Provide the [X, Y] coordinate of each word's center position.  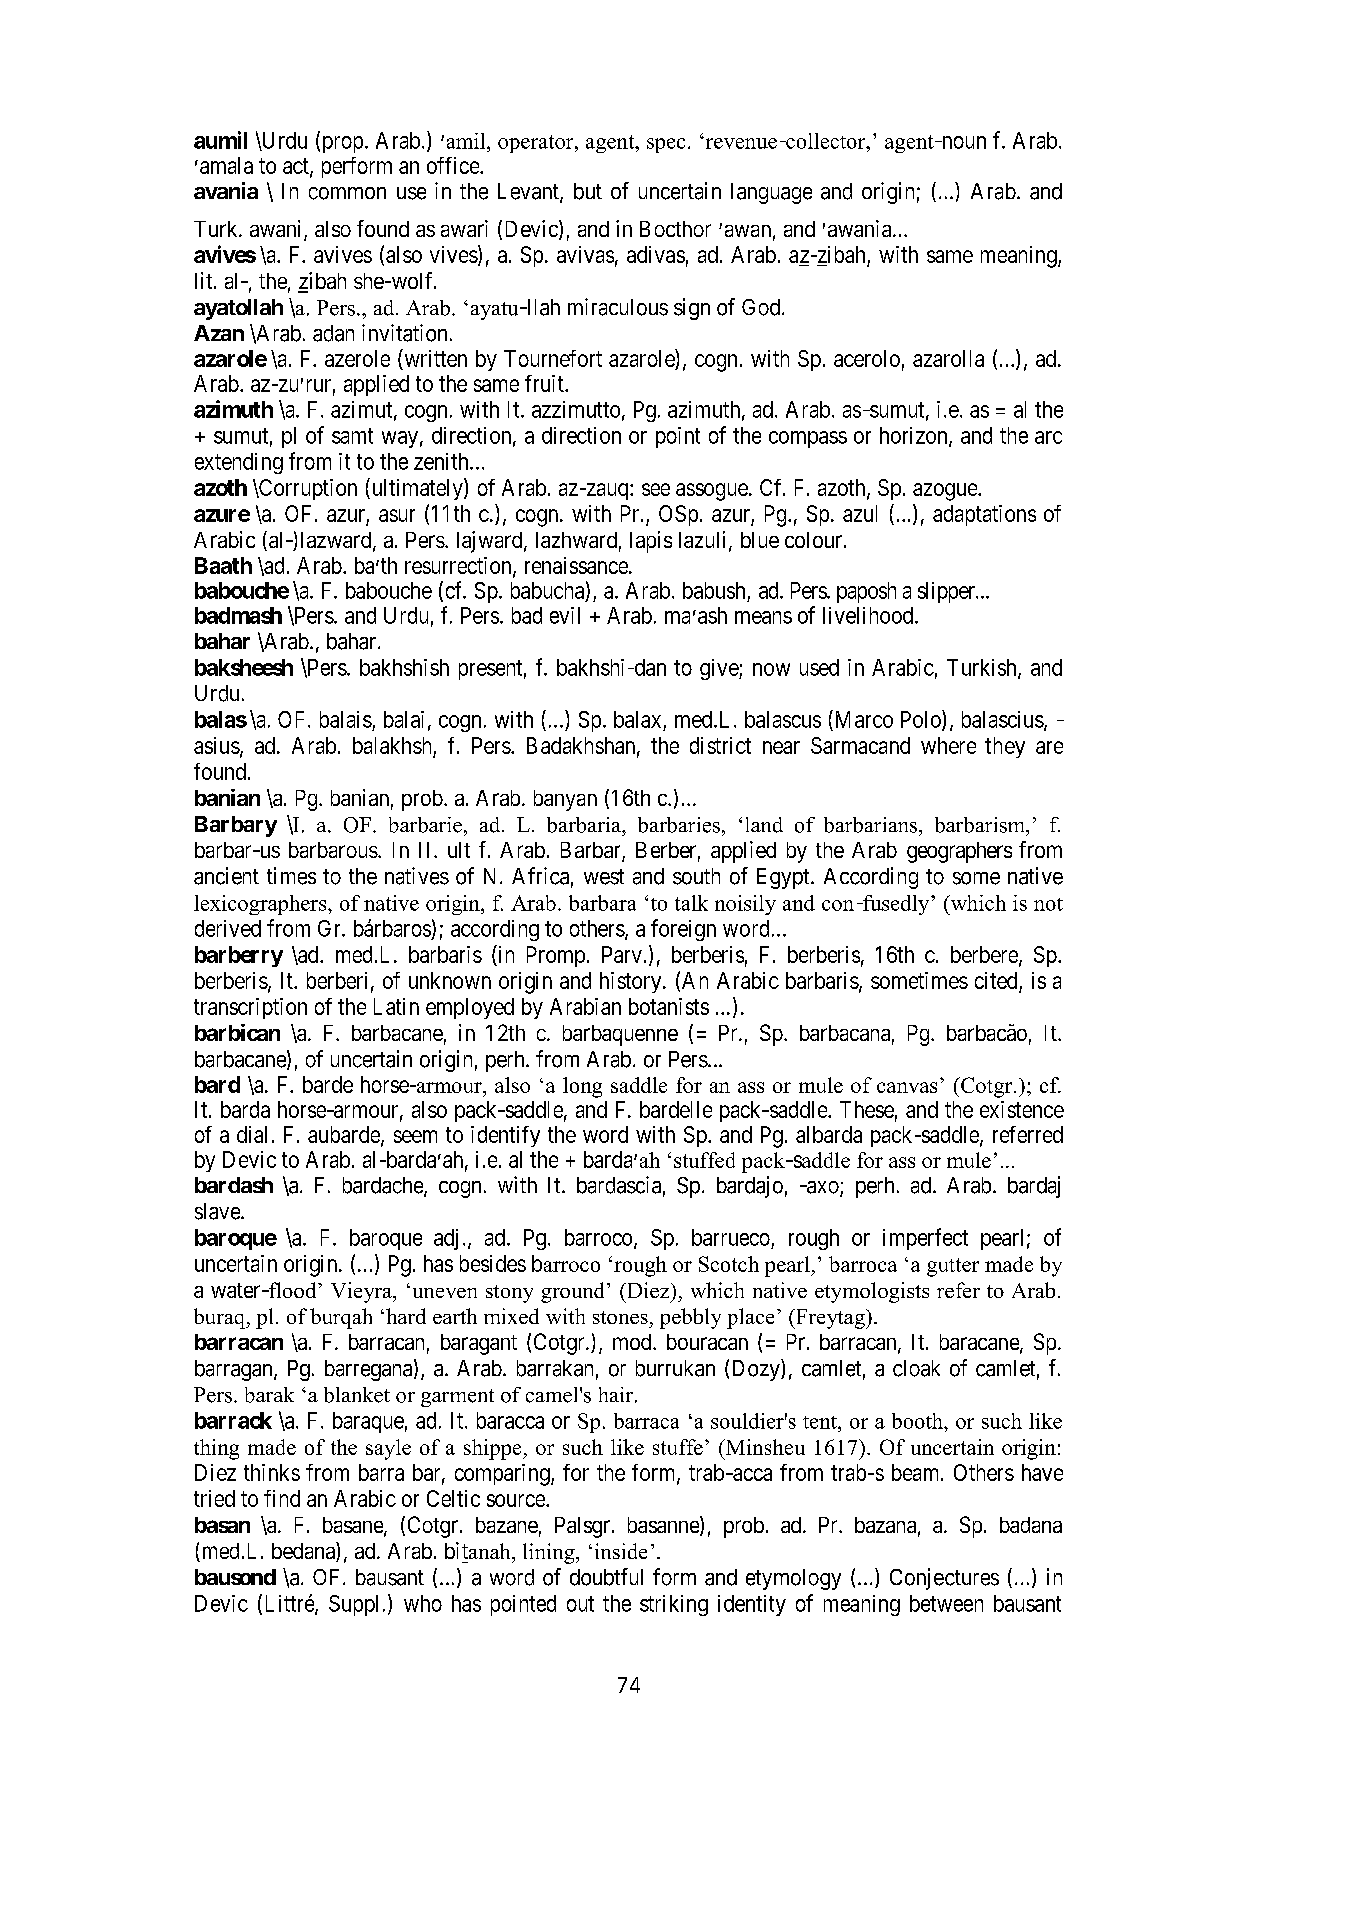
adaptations [984, 515]
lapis [651, 542]
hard [406, 1316]
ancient [226, 876]
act [297, 167]
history [632, 982]
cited [996, 980]
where [948, 745]
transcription [250, 1008]
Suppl [353, 1605]
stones [620, 1317]
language [771, 193]
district [720, 745]
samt [352, 436]
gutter [953, 1267]
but [588, 191]
